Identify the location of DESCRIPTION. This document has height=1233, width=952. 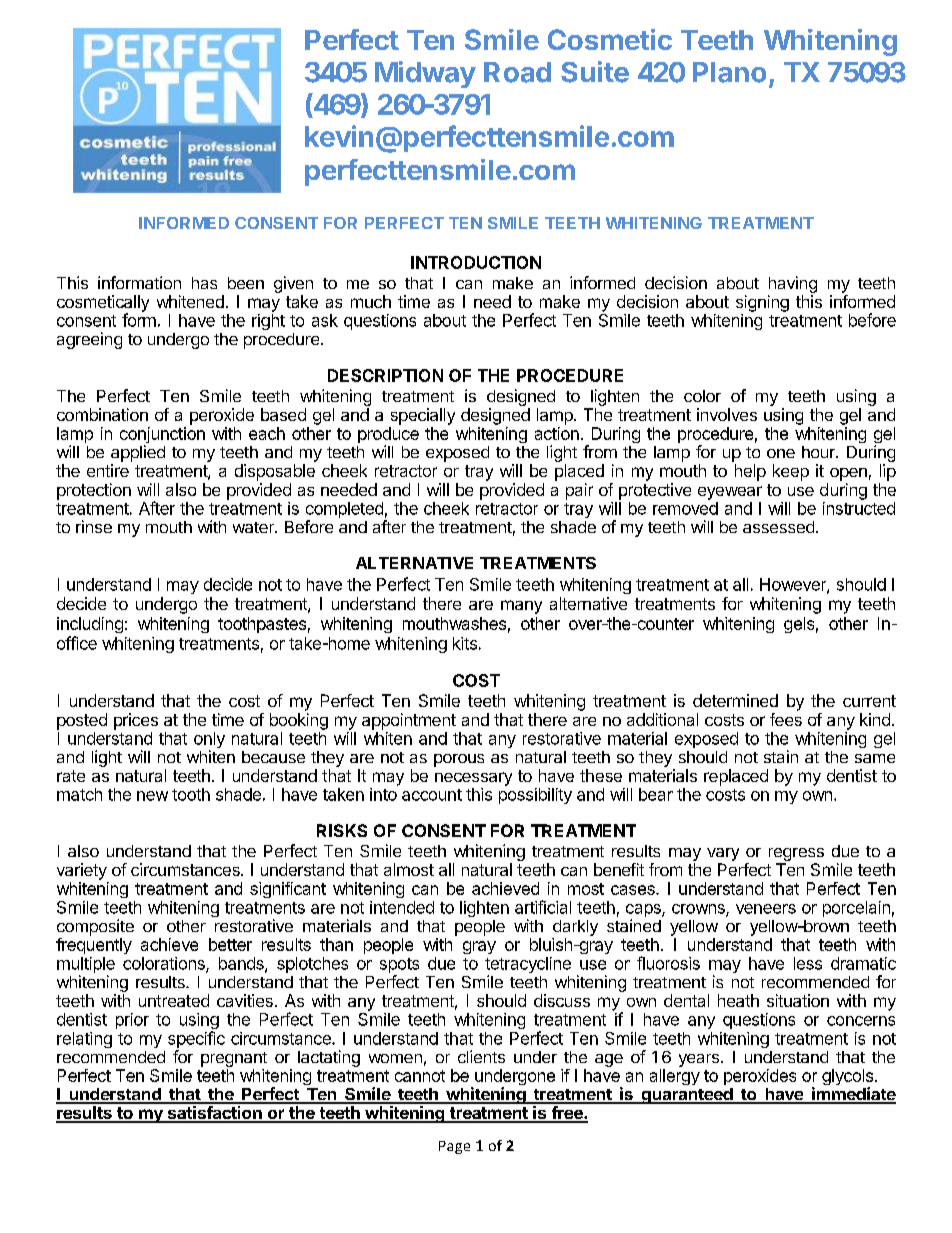
(385, 375).
